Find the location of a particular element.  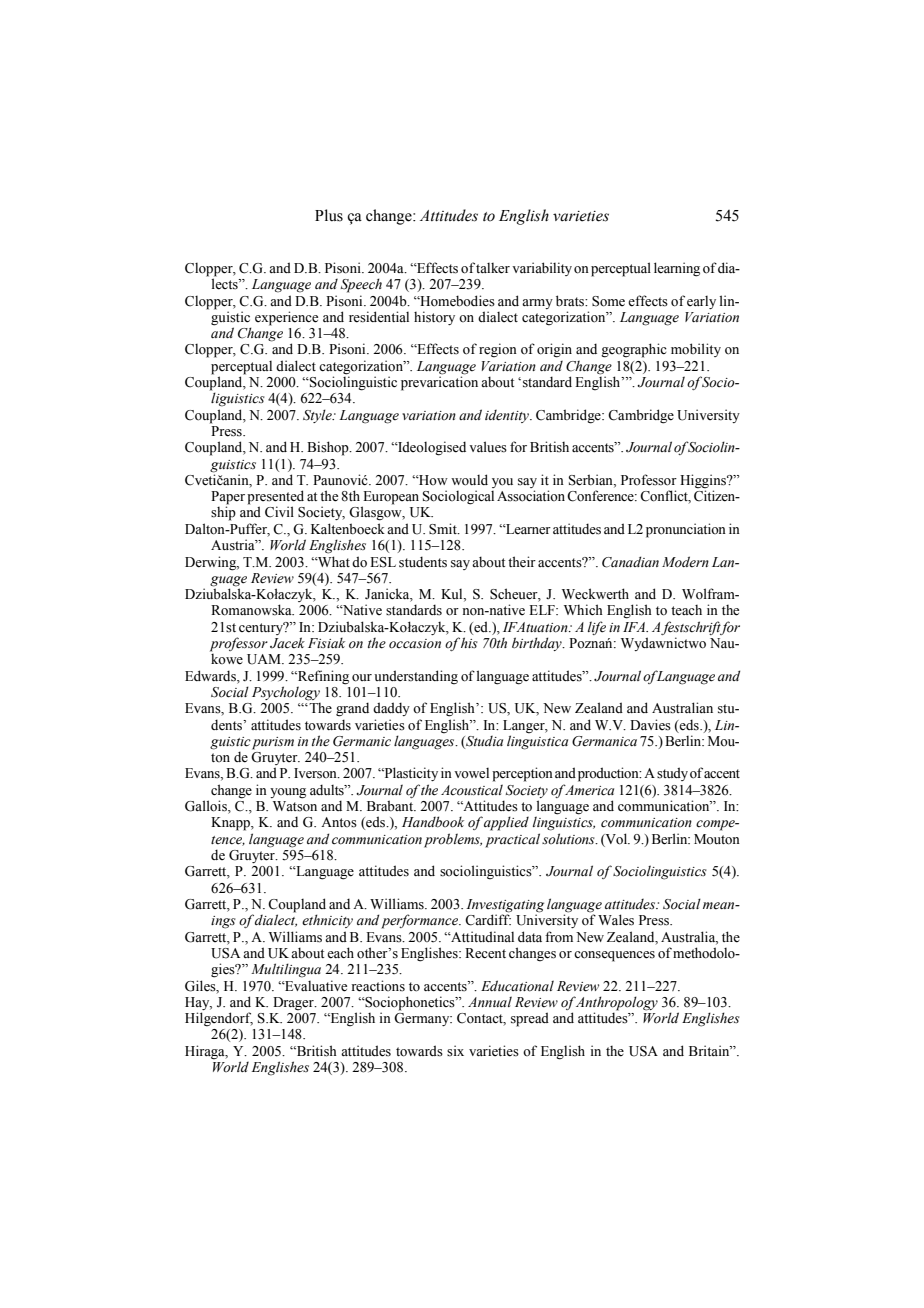

learning is located at coordinates (677, 269).
